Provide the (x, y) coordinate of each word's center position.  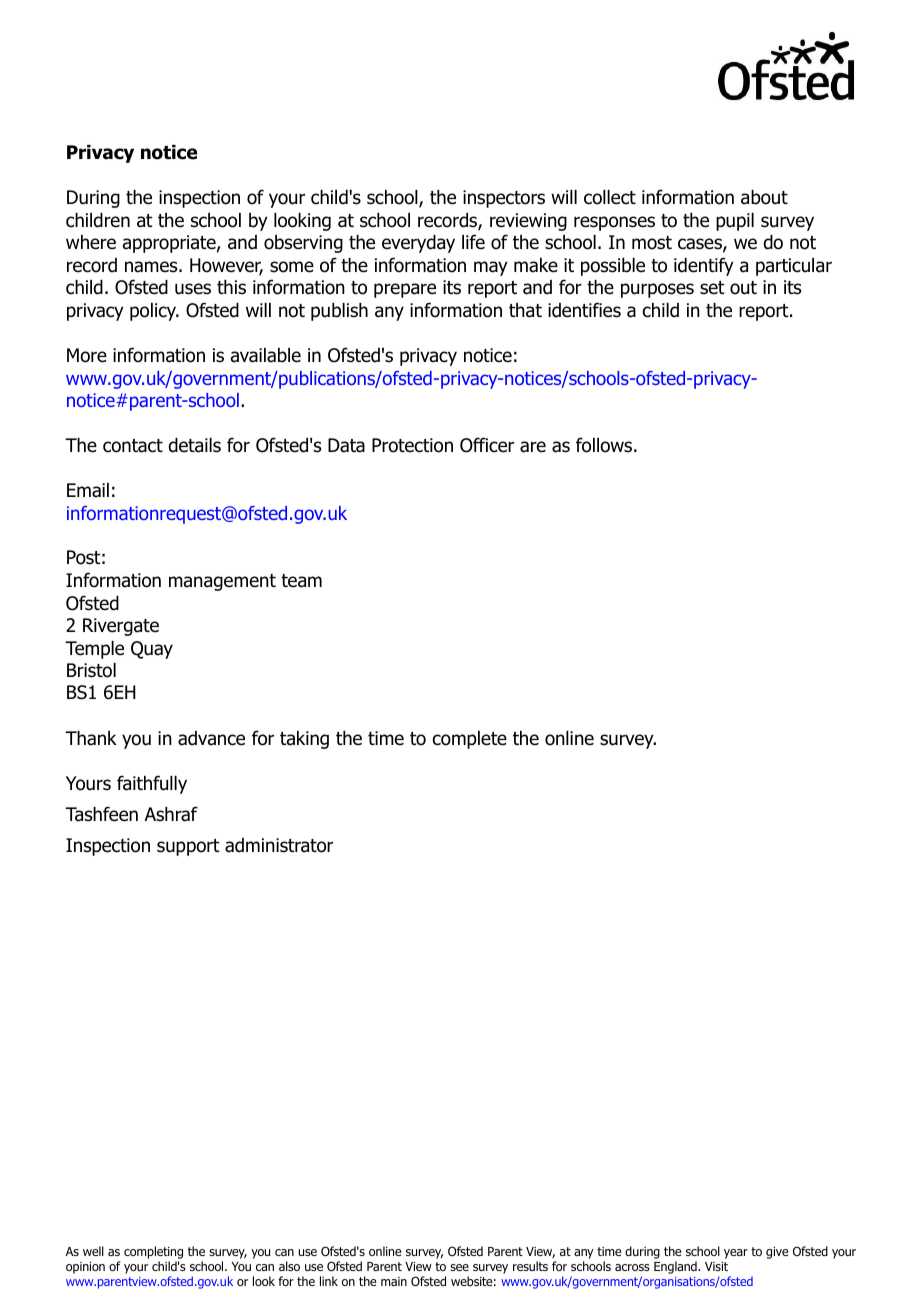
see (459, 1267)
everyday (418, 244)
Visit (716, 1266)
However (226, 266)
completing (153, 1254)
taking (304, 740)
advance (211, 738)
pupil (735, 222)
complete (470, 740)
